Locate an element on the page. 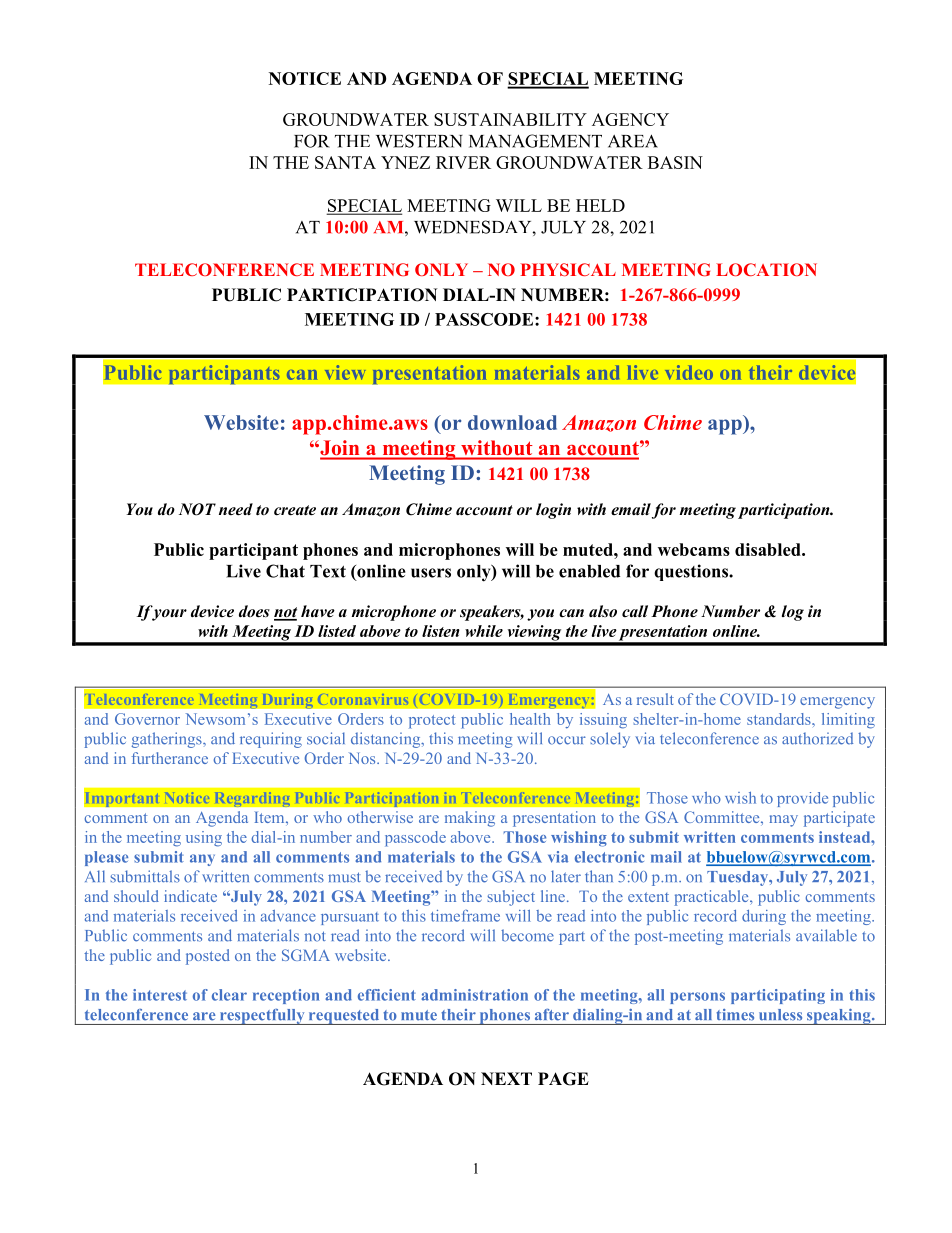  respectfully is located at coordinates (262, 1017).
